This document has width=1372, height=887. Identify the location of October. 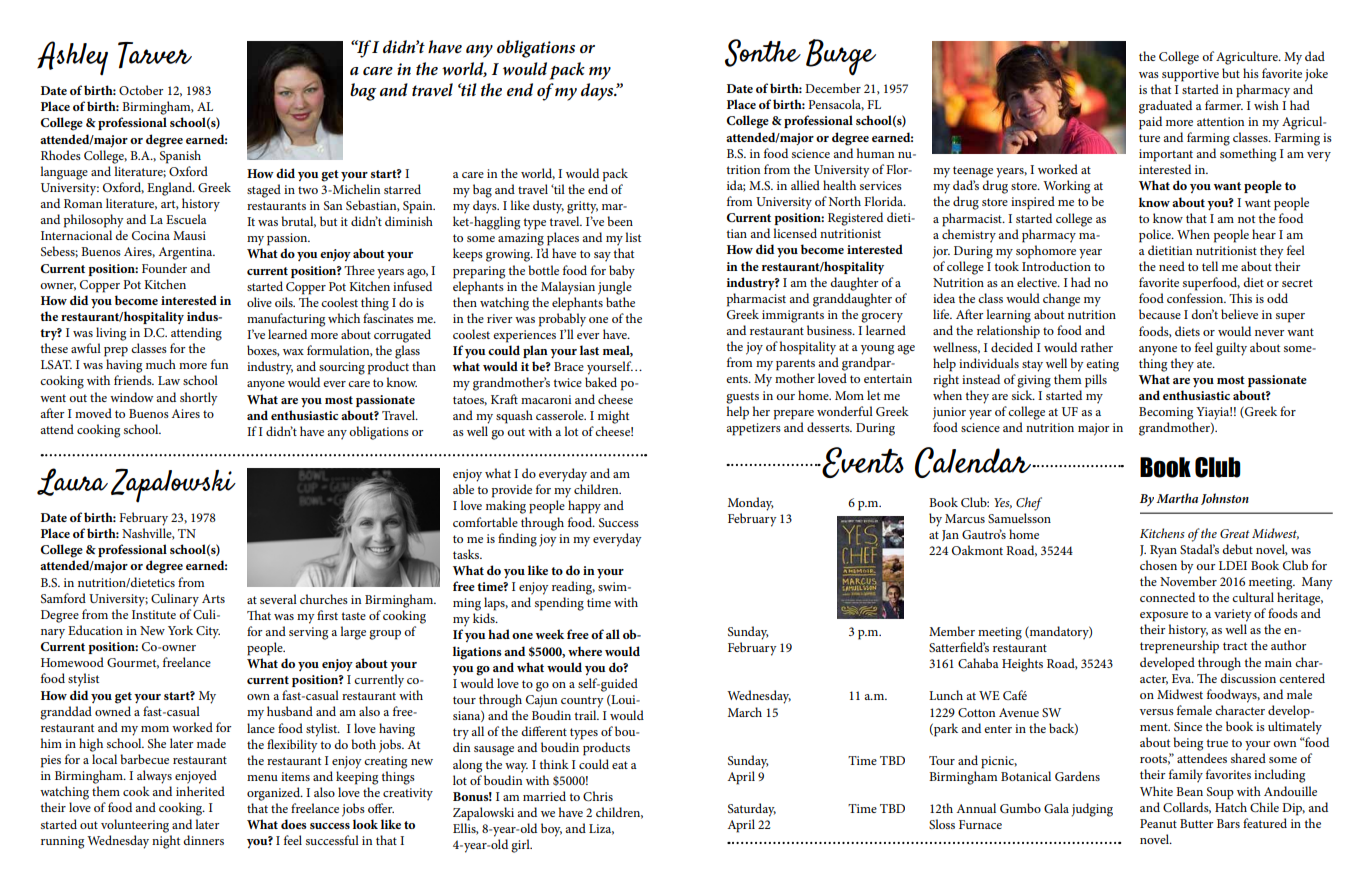
(141, 90).
